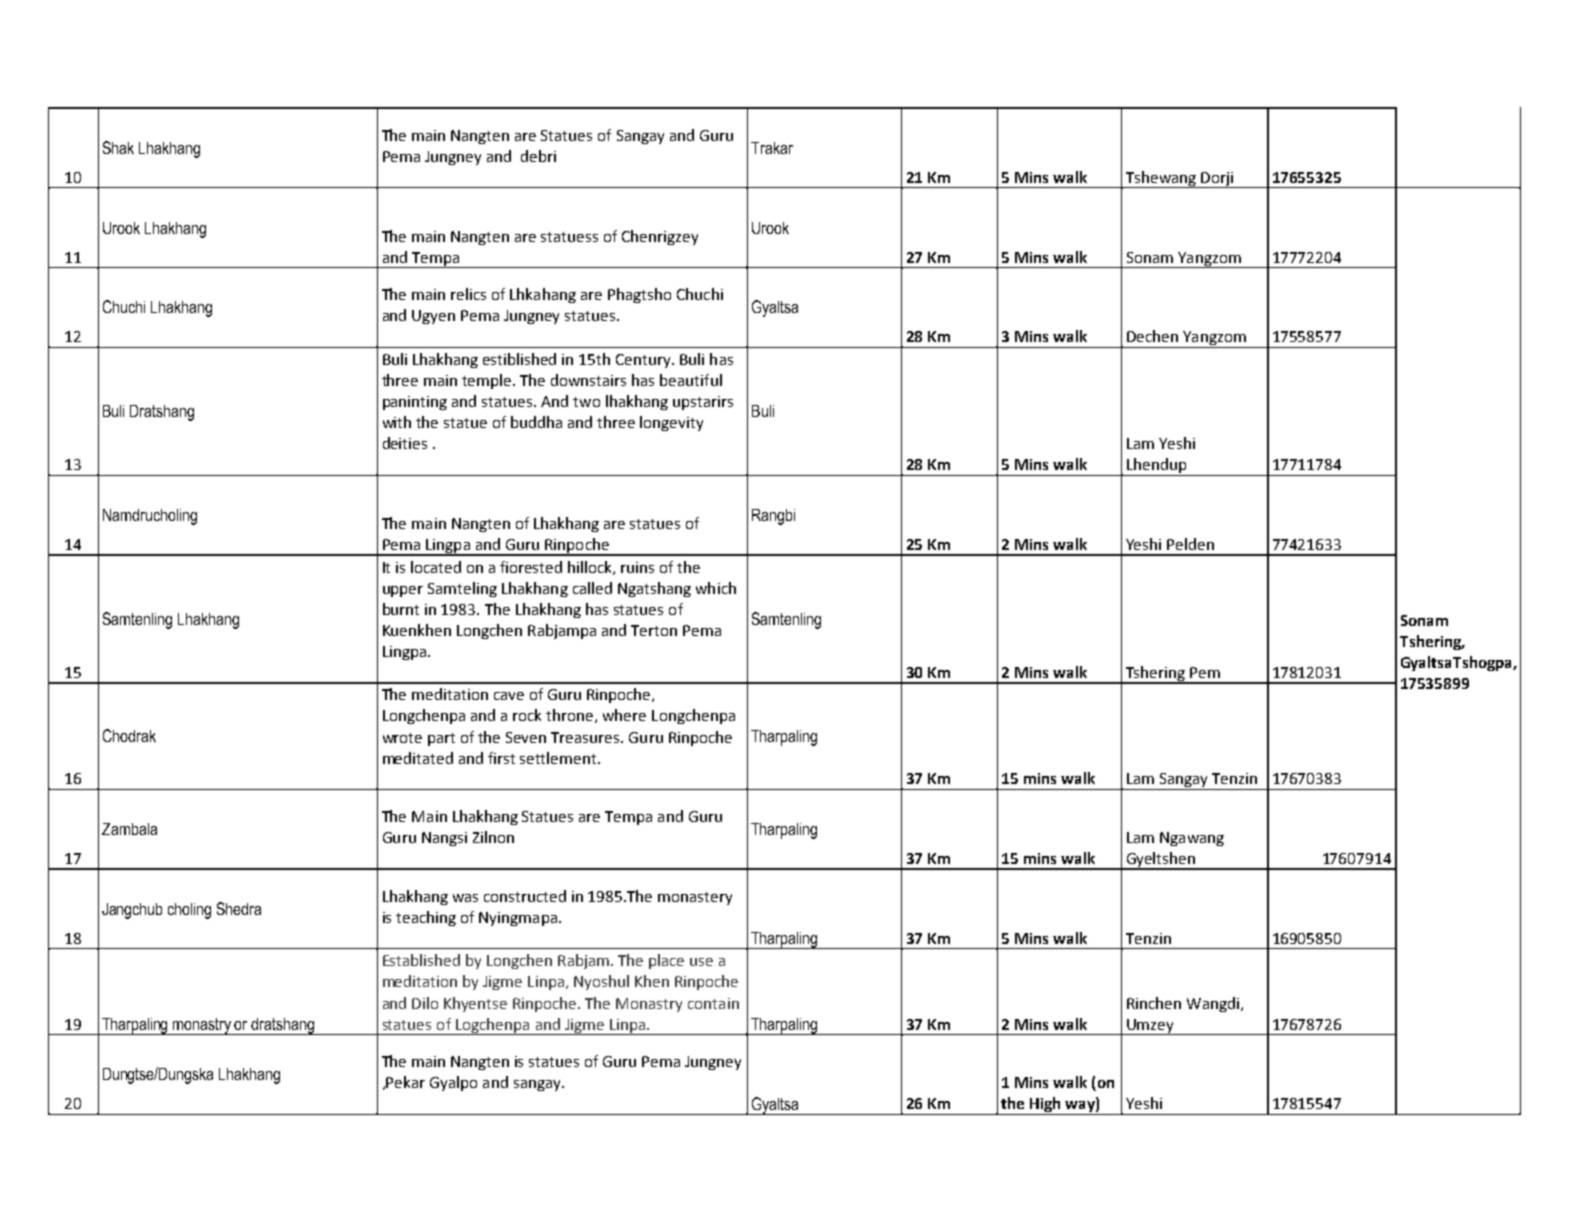  I want to click on Dorji, so click(1217, 180).
